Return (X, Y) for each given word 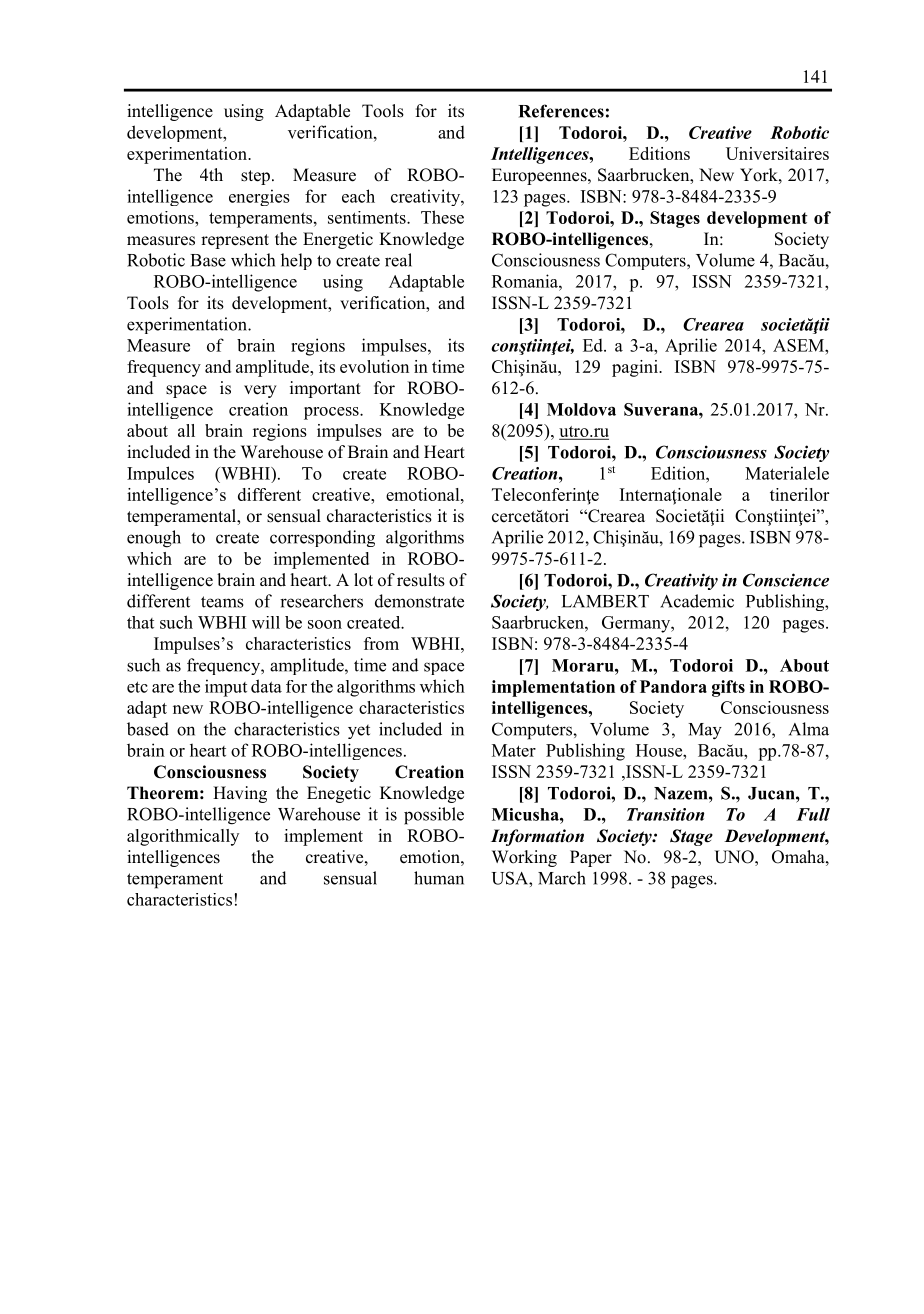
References (561, 111)
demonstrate (419, 601)
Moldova (581, 409)
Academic (697, 601)
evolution (374, 366)
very (260, 391)
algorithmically (183, 837)
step (255, 177)
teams (222, 602)
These (442, 217)
